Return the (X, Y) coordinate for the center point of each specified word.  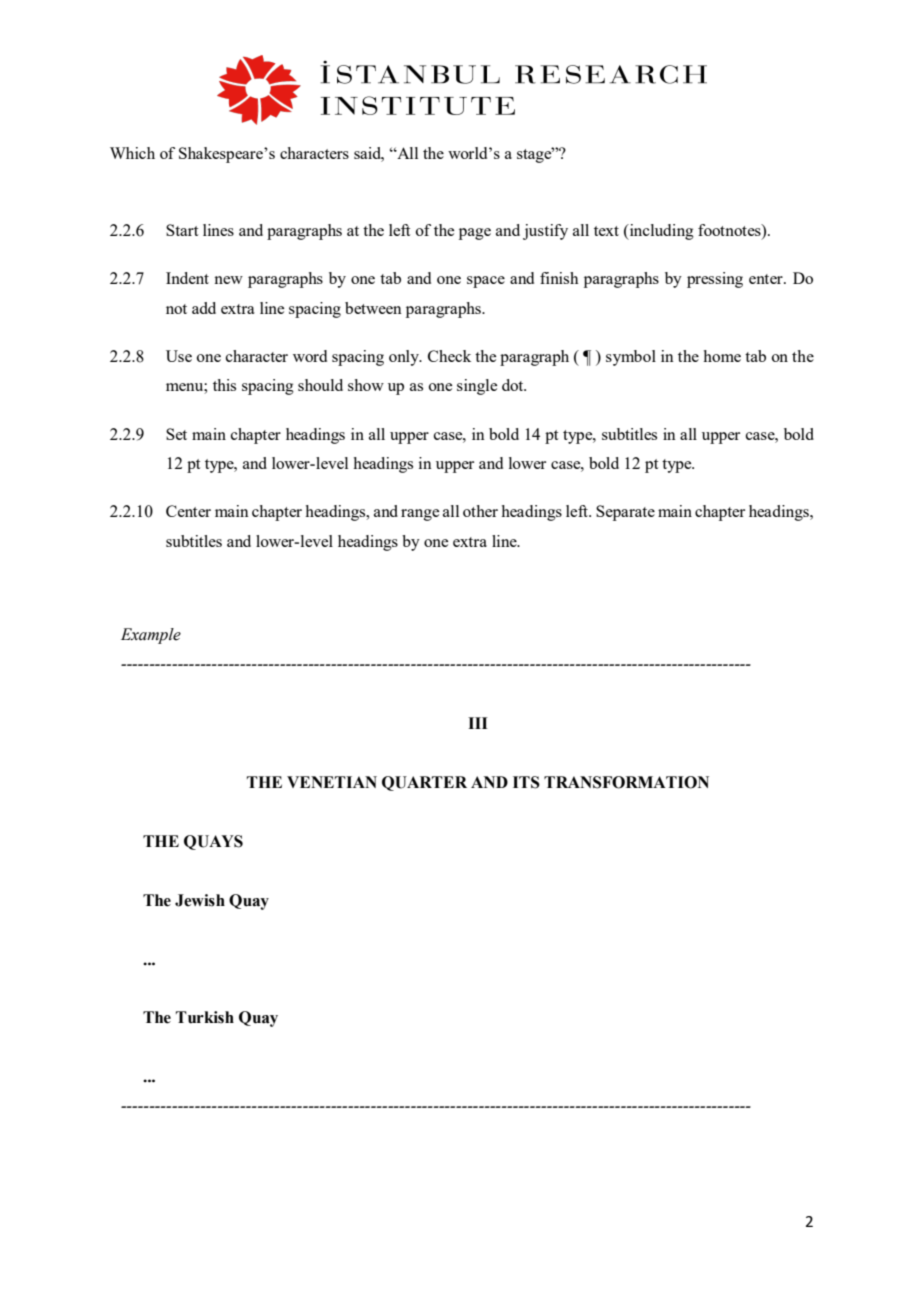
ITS (526, 782)
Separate (625, 513)
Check (449, 356)
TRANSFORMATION (626, 782)
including (660, 232)
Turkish (205, 1017)
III (478, 723)
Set (176, 434)
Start (182, 230)
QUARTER (424, 783)
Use (179, 356)
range (420, 515)
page (475, 234)
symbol (631, 358)
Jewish (200, 900)
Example (151, 636)
